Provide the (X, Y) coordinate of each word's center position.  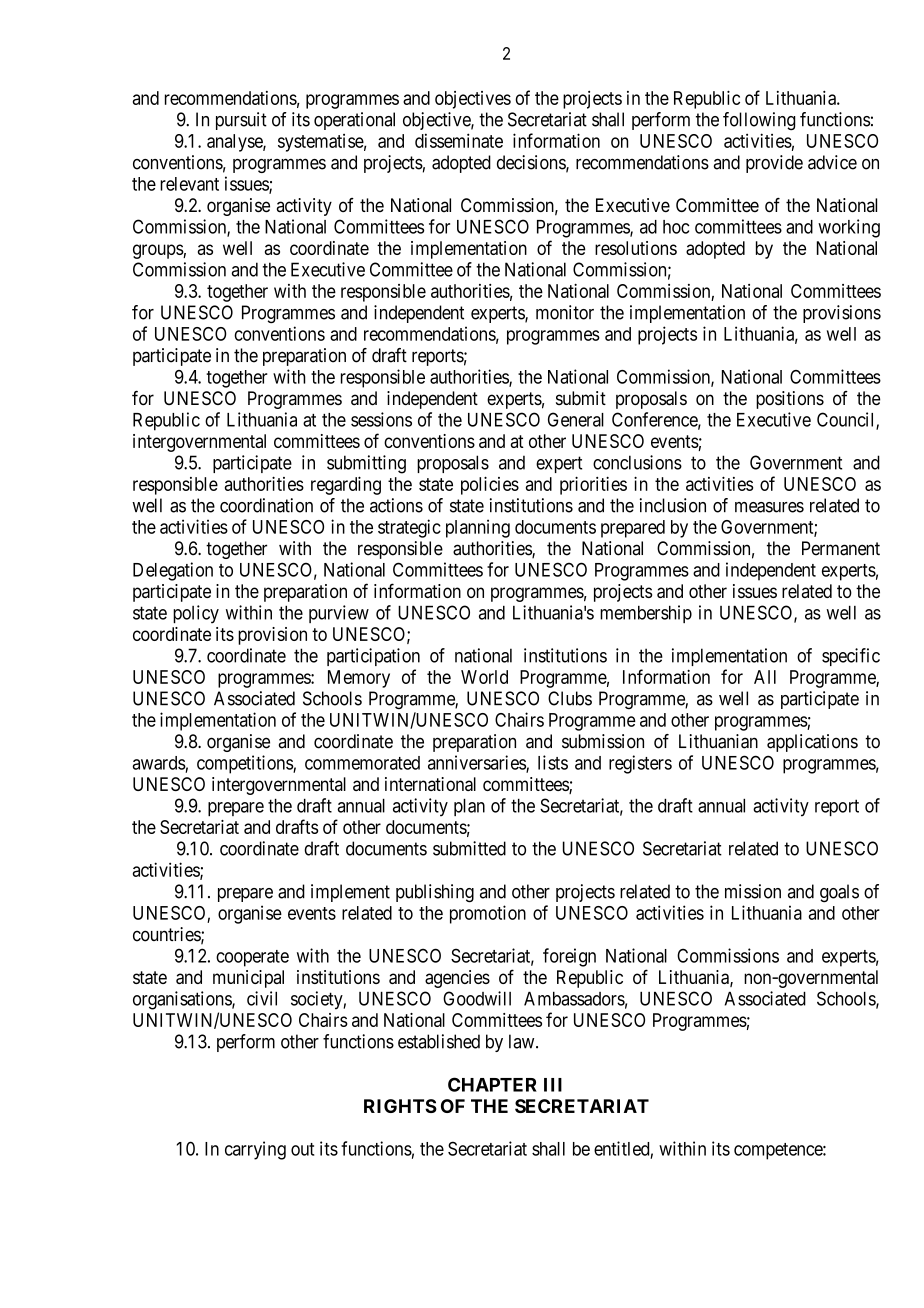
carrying (255, 1150)
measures (769, 507)
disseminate (459, 140)
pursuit (241, 121)
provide (774, 164)
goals (839, 893)
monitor (565, 312)
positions (790, 400)
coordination (266, 505)
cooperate (252, 958)
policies (490, 485)
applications (812, 743)
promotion (488, 914)
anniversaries (477, 763)
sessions (381, 419)
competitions (245, 764)
